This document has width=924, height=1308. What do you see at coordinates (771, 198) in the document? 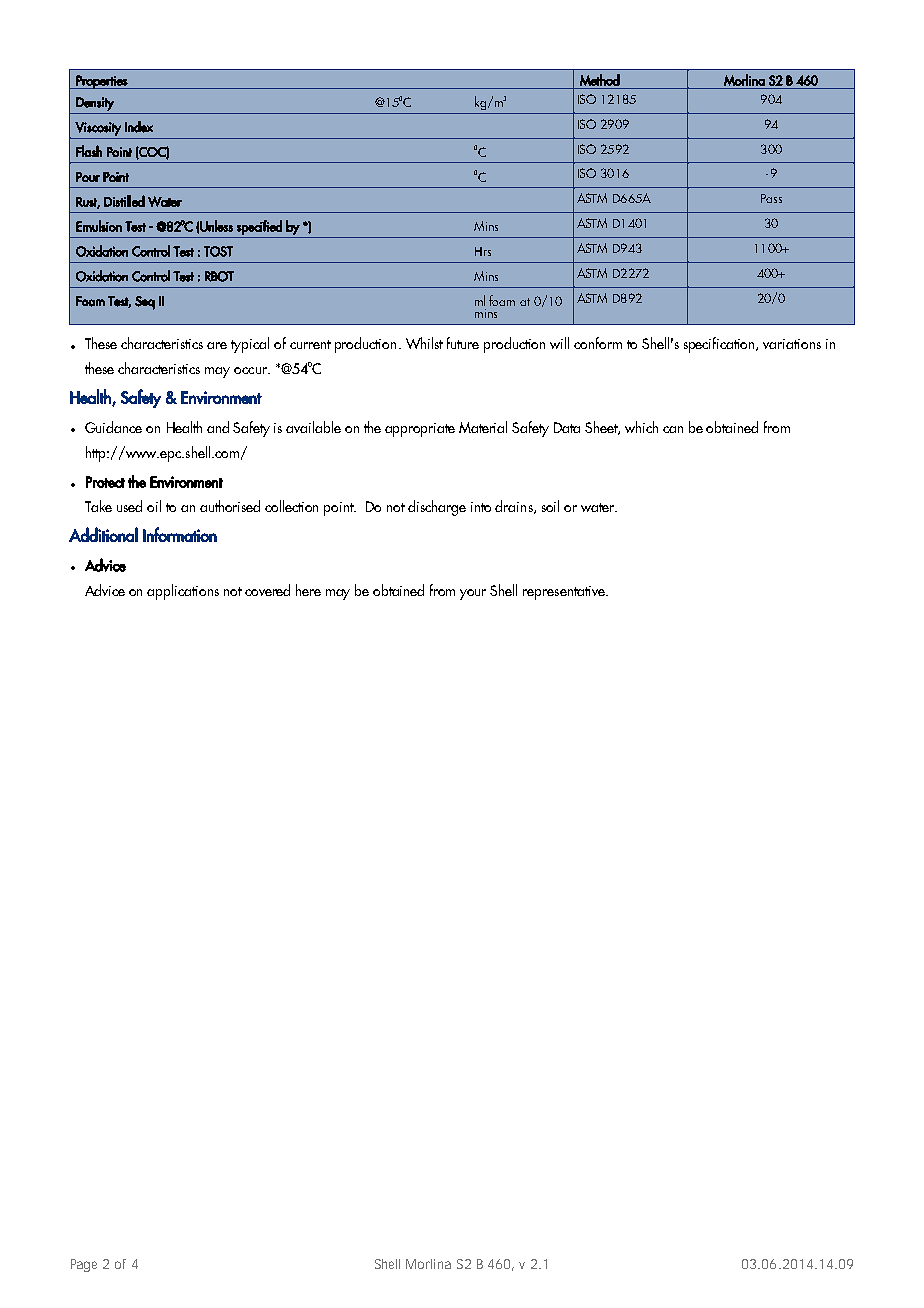
I see `Pass` at bounding box center [771, 198].
